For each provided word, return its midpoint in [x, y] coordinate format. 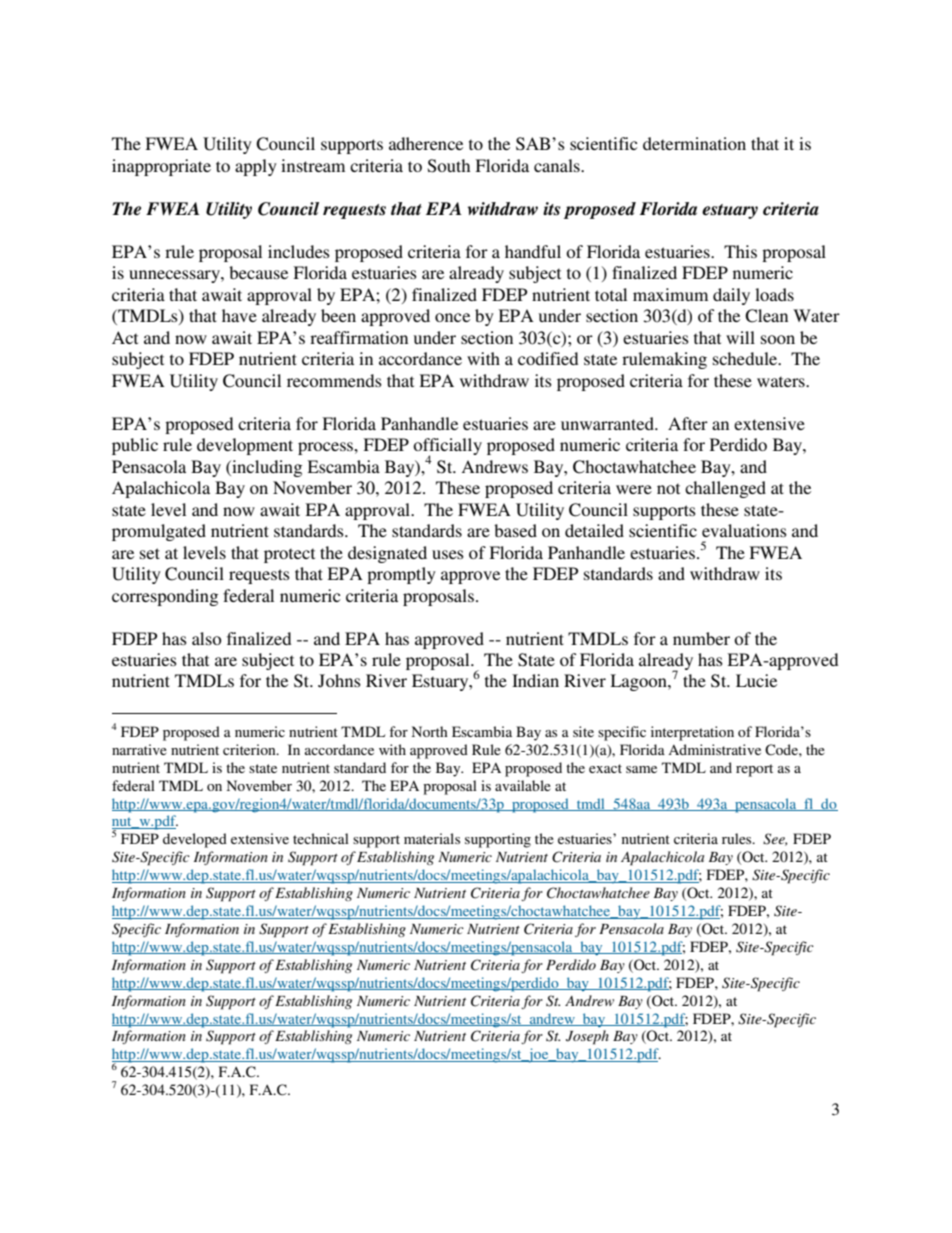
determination [694, 143]
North [430, 731]
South [449, 166]
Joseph [587, 1037]
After [688, 423]
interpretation [692, 733]
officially [447, 448]
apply [256, 167]
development [245, 446]
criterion [250, 749]
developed [195, 840]
